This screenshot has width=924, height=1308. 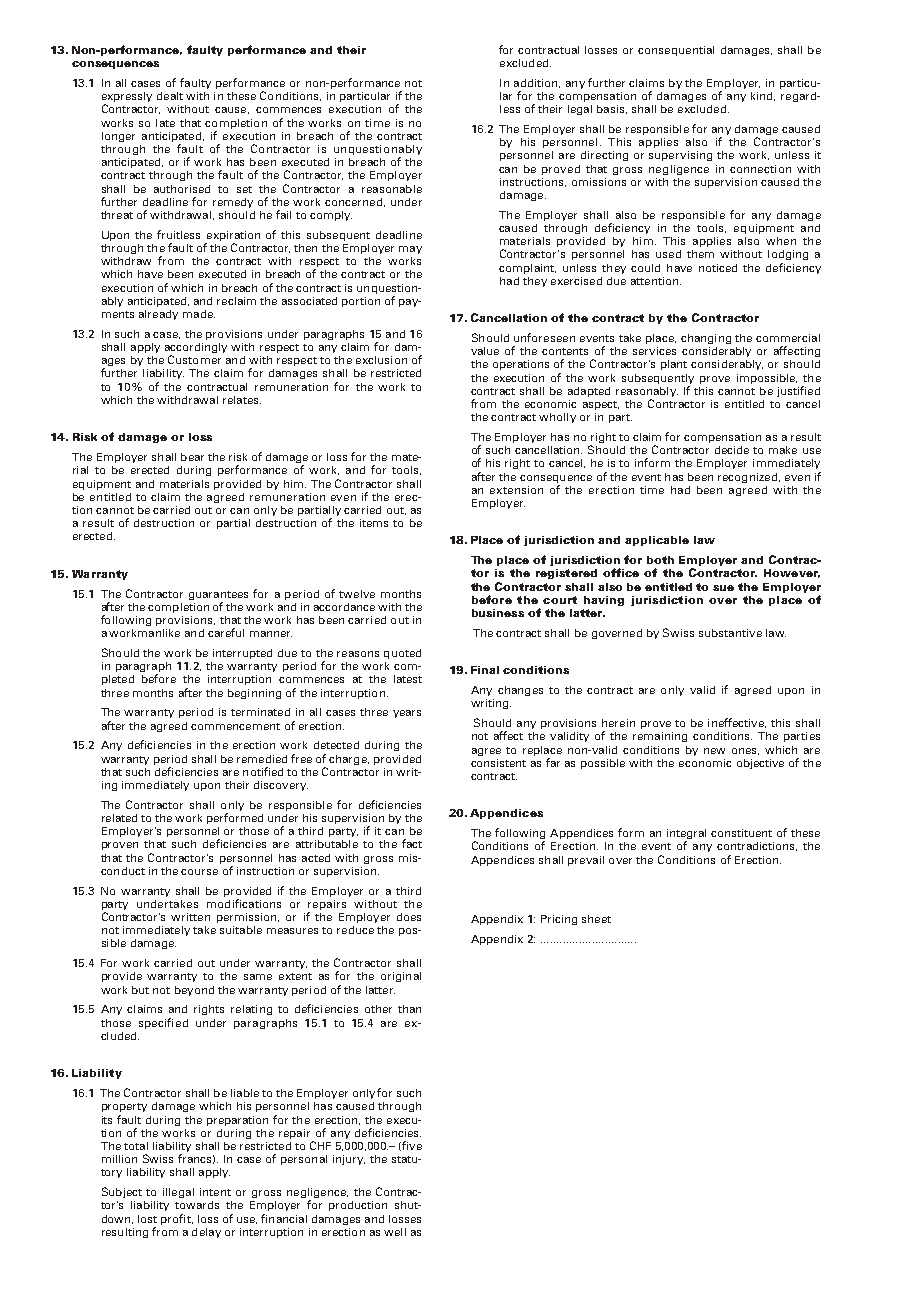 I want to click on dealt, so click(x=170, y=96).
